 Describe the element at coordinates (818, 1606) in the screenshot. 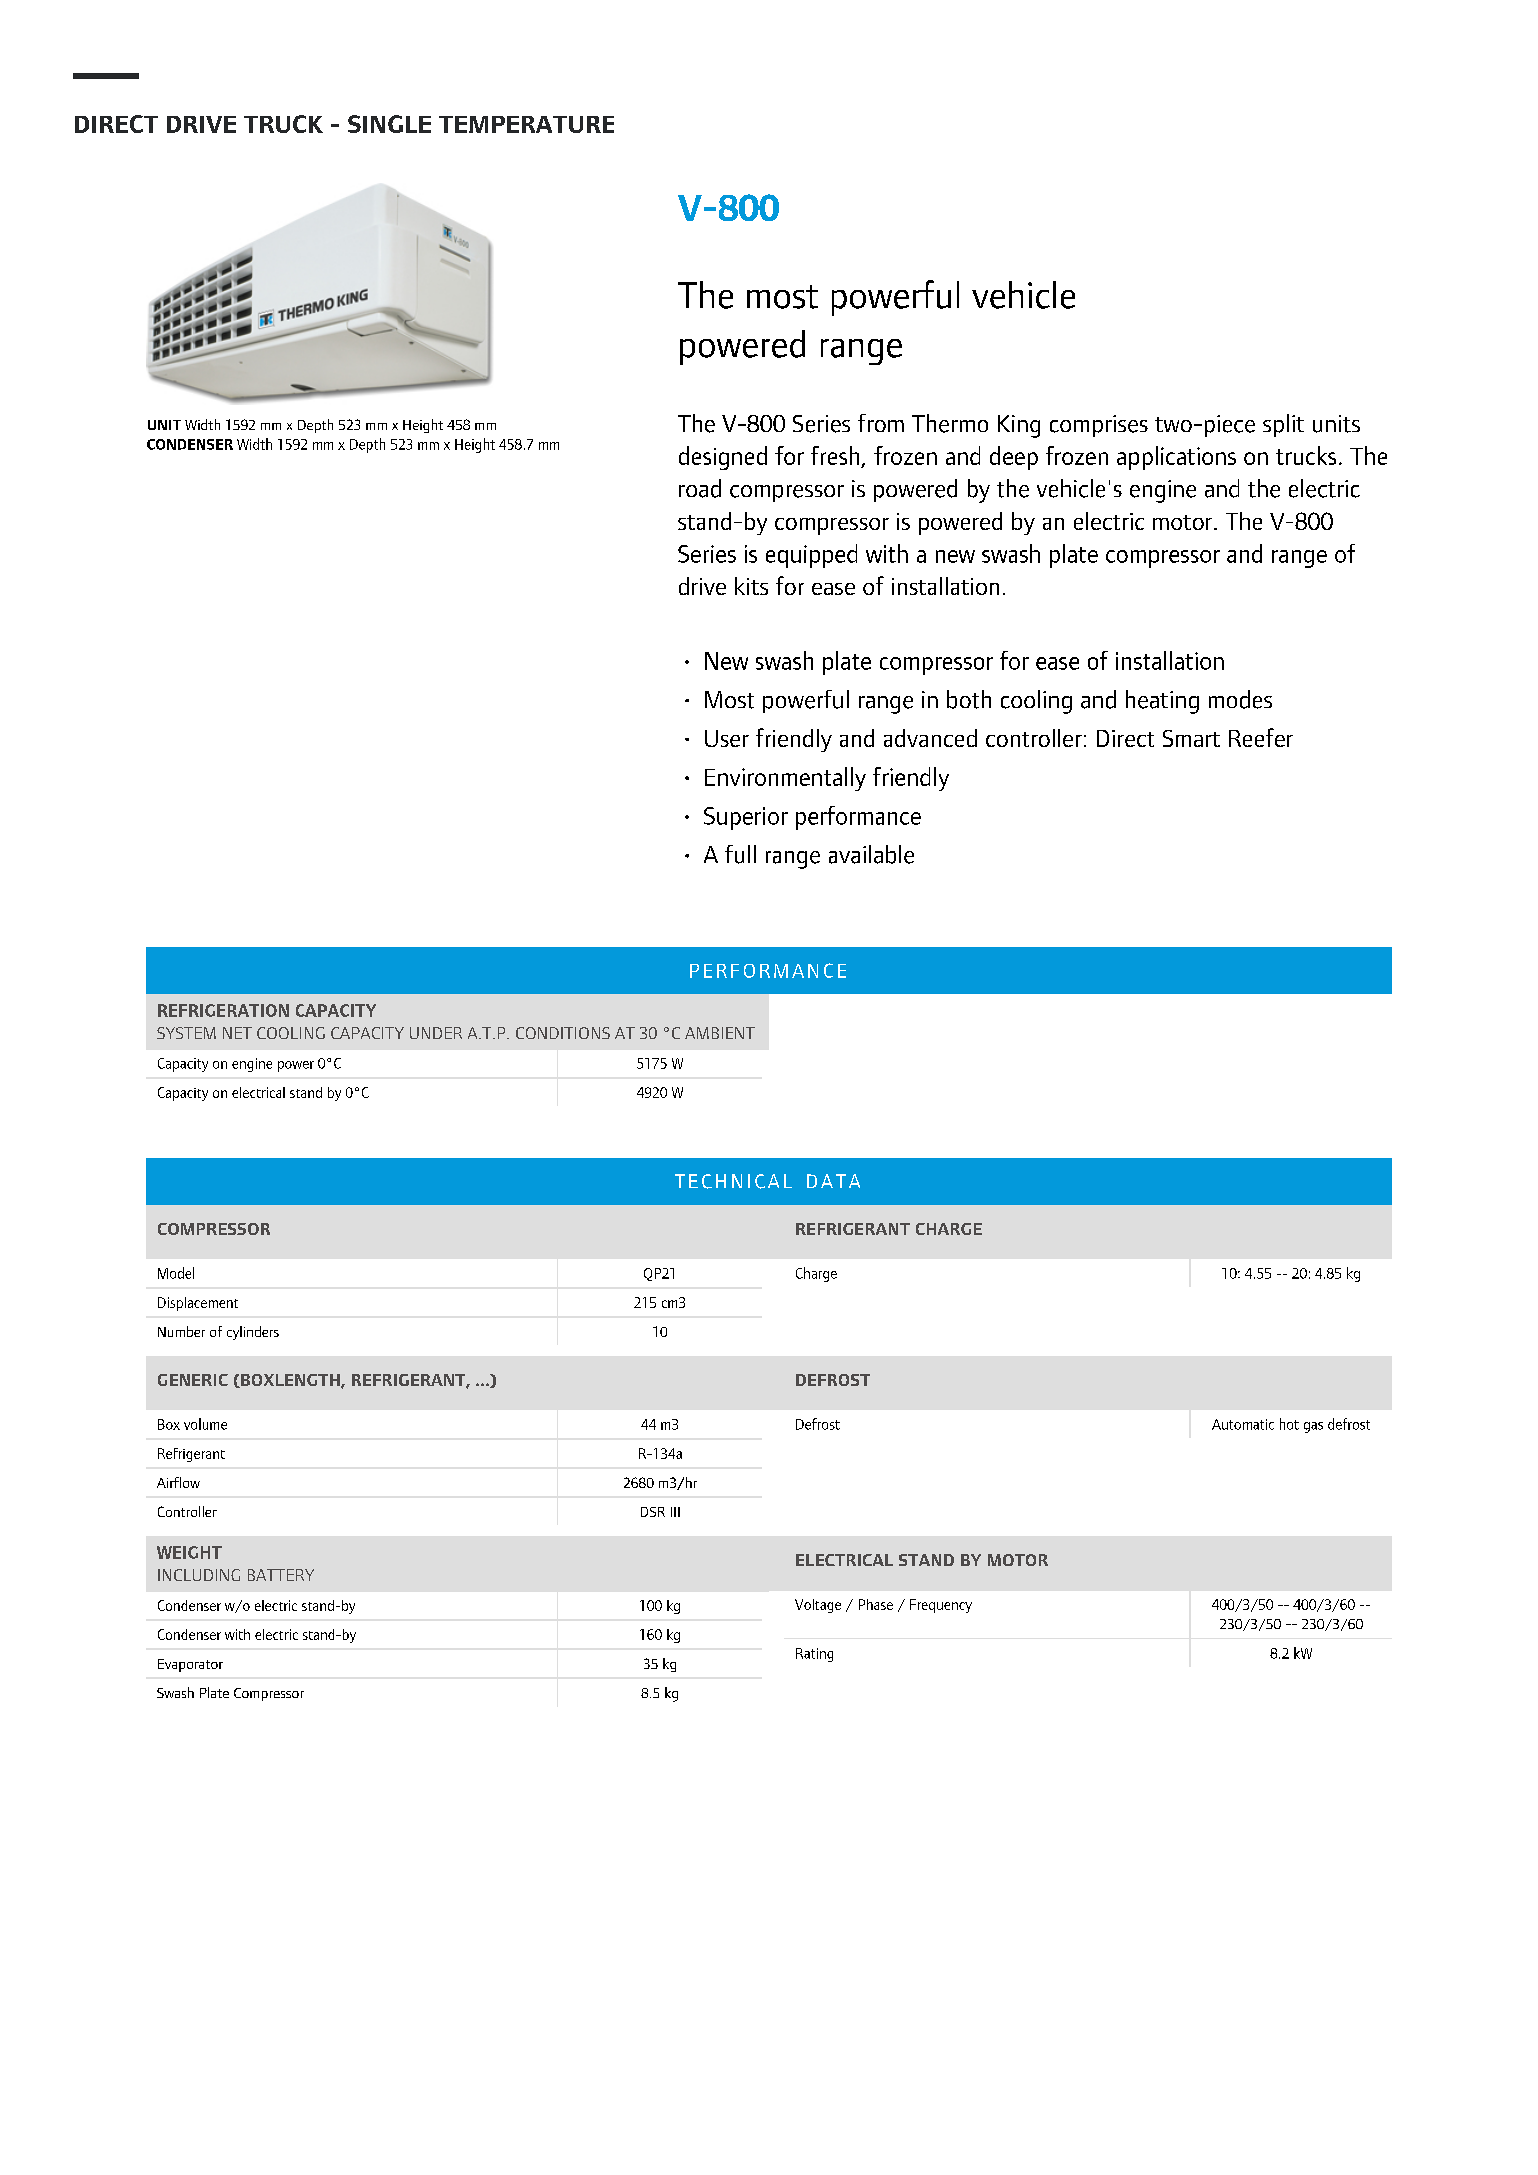

I see `Voltage` at that location.
